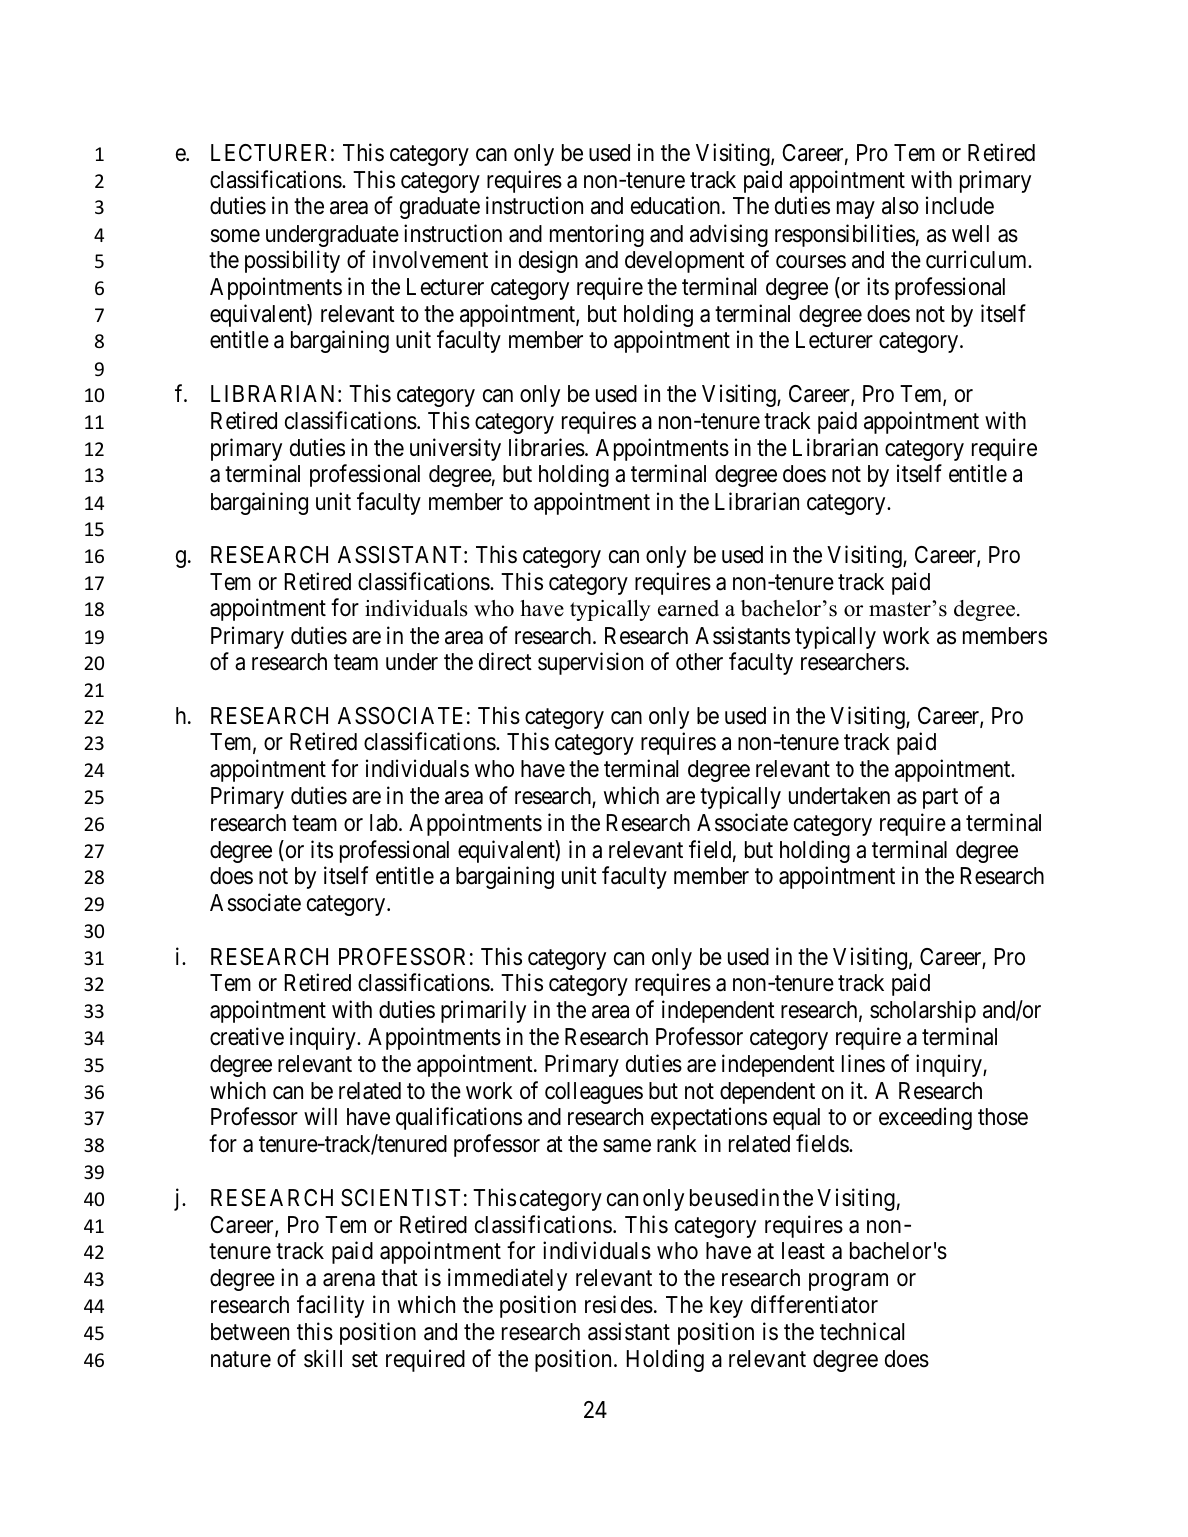 Image resolution: width=1188 pixels, height=1537 pixels. I want to click on possibility, so click(292, 262).
